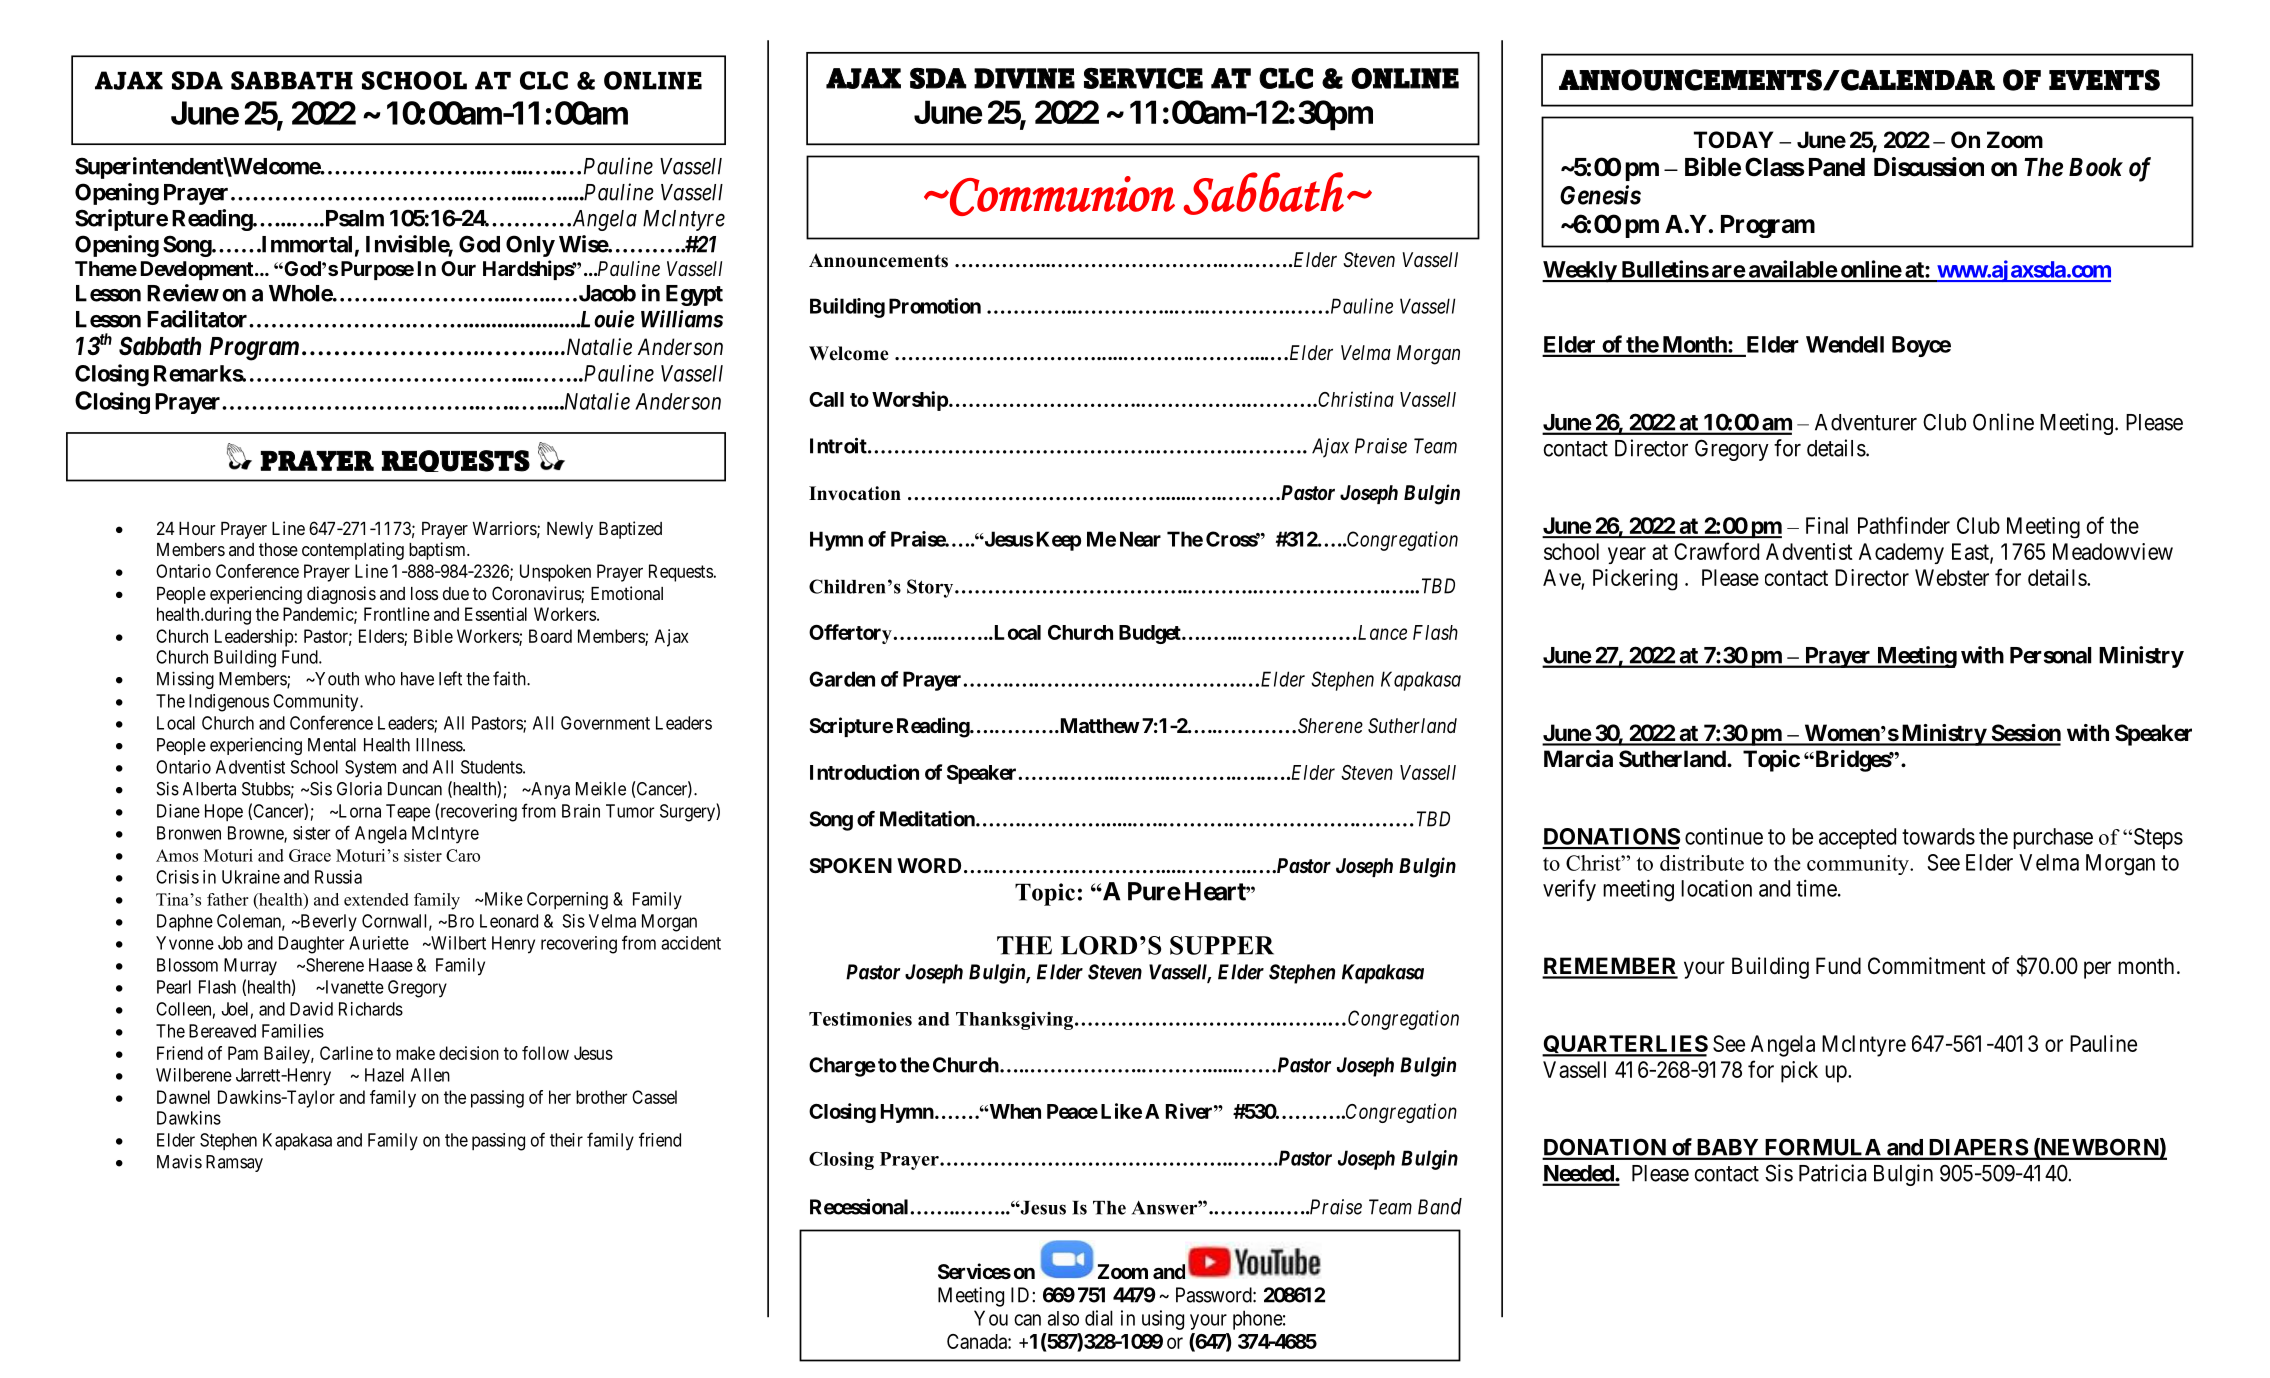 The height and width of the screenshot is (1378, 2270). What do you see at coordinates (1733, 140) in the screenshot?
I see `TODAY` at bounding box center [1733, 140].
